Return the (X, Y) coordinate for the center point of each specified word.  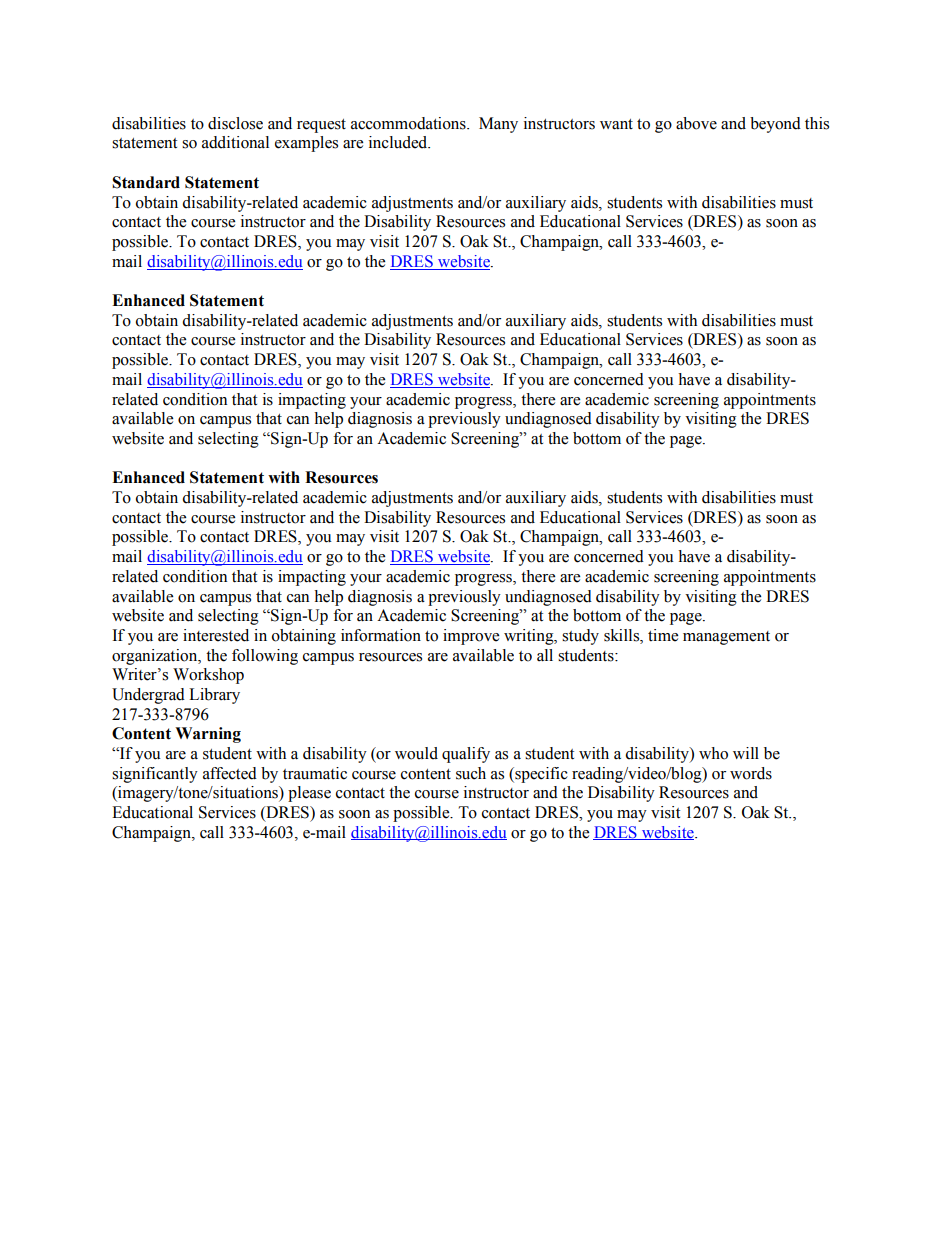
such (471, 773)
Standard (146, 182)
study (580, 637)
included (399, 142)
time (663, 635)
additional (235, 142)
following (265, 657)
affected (230, 773)
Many (498, 125)
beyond (775, 125)
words (751, 773)
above (696, 123)
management (726, 638)
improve (471, 637)
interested (216, 635)
